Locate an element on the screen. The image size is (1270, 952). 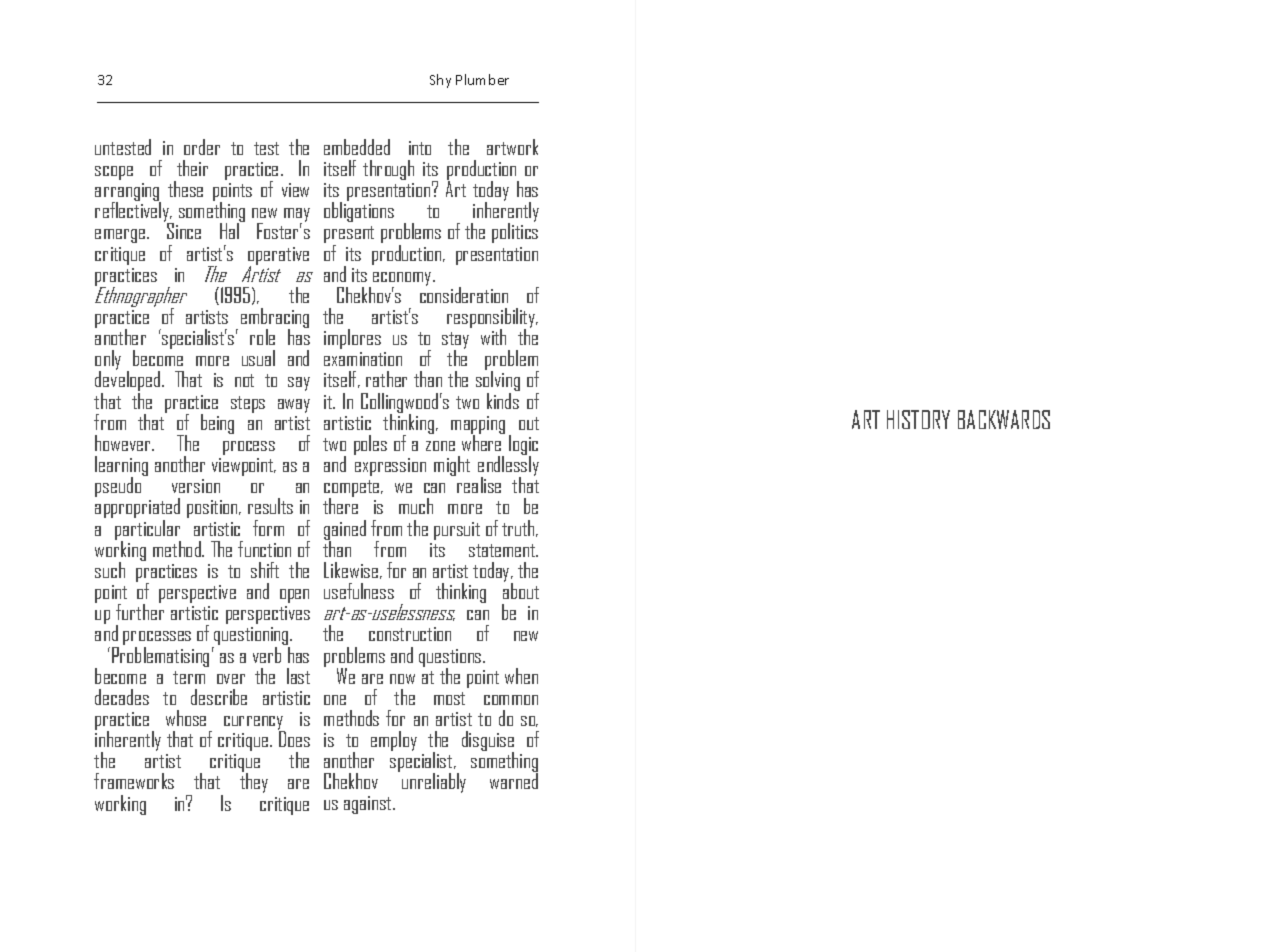
HISTORY is located at coordinates (918, 419).
